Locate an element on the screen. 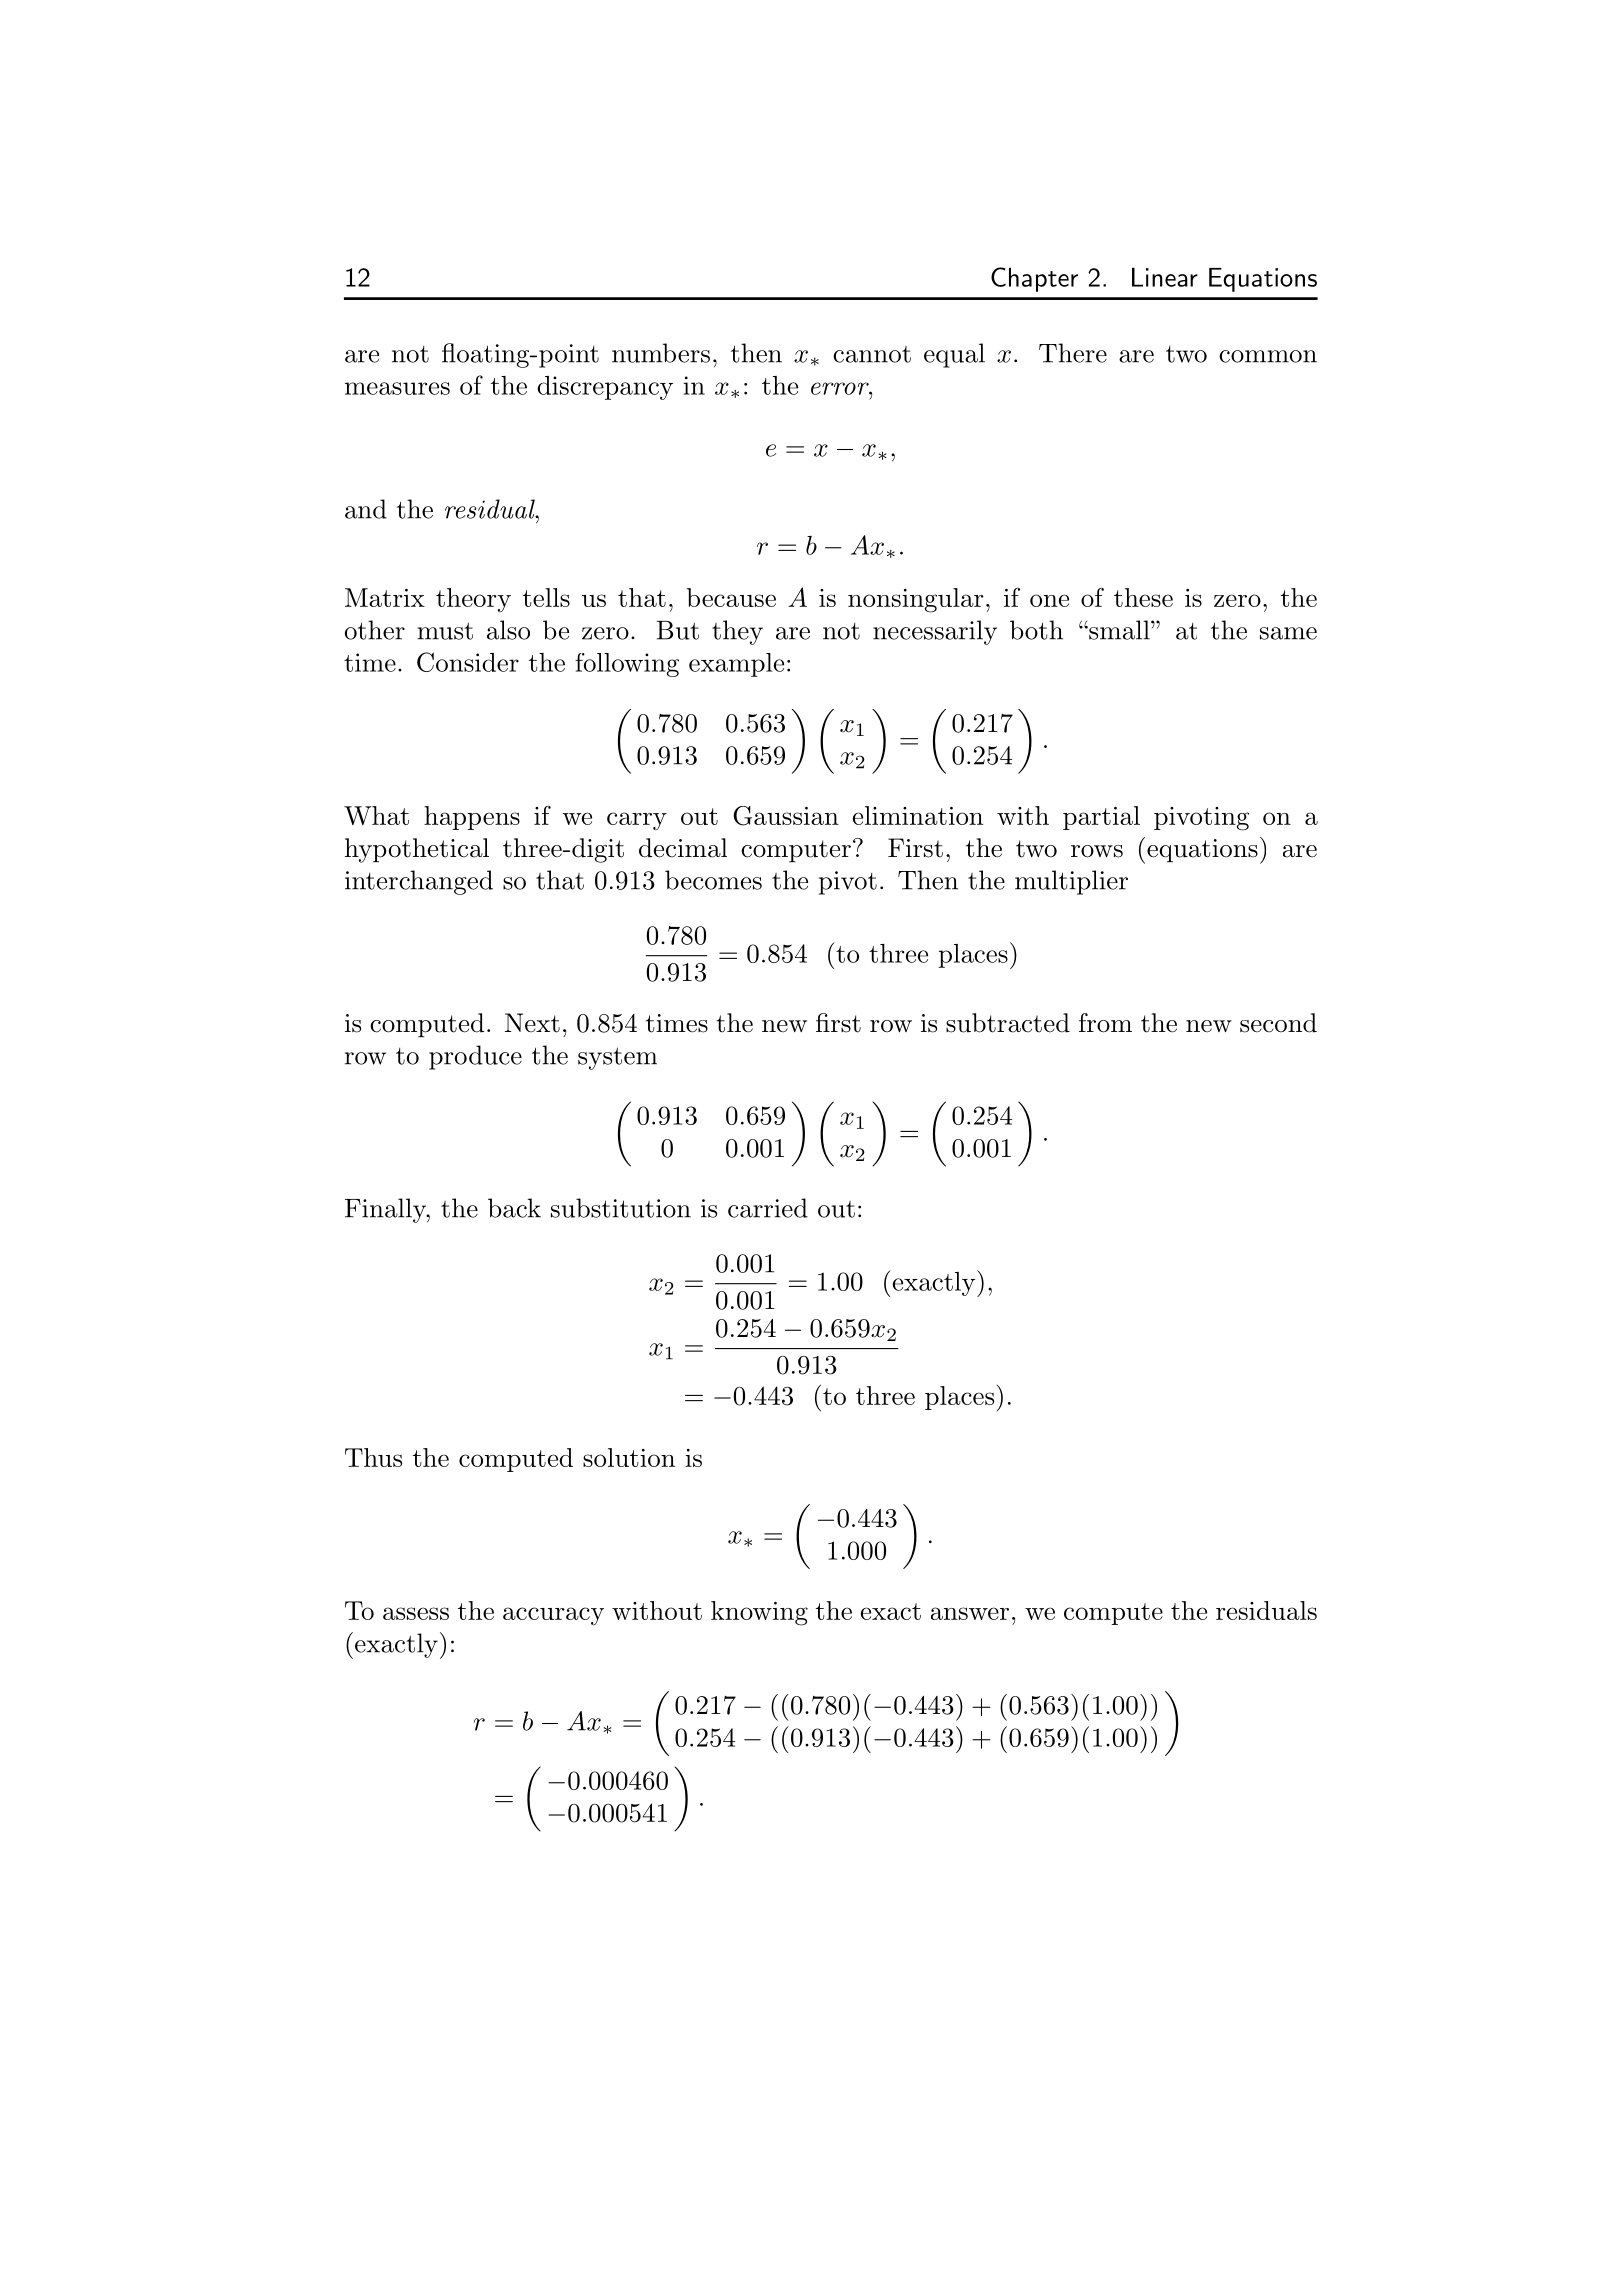 This screenshot has height=2278, width=1610. assess is located at coordinates (416, 1613).
